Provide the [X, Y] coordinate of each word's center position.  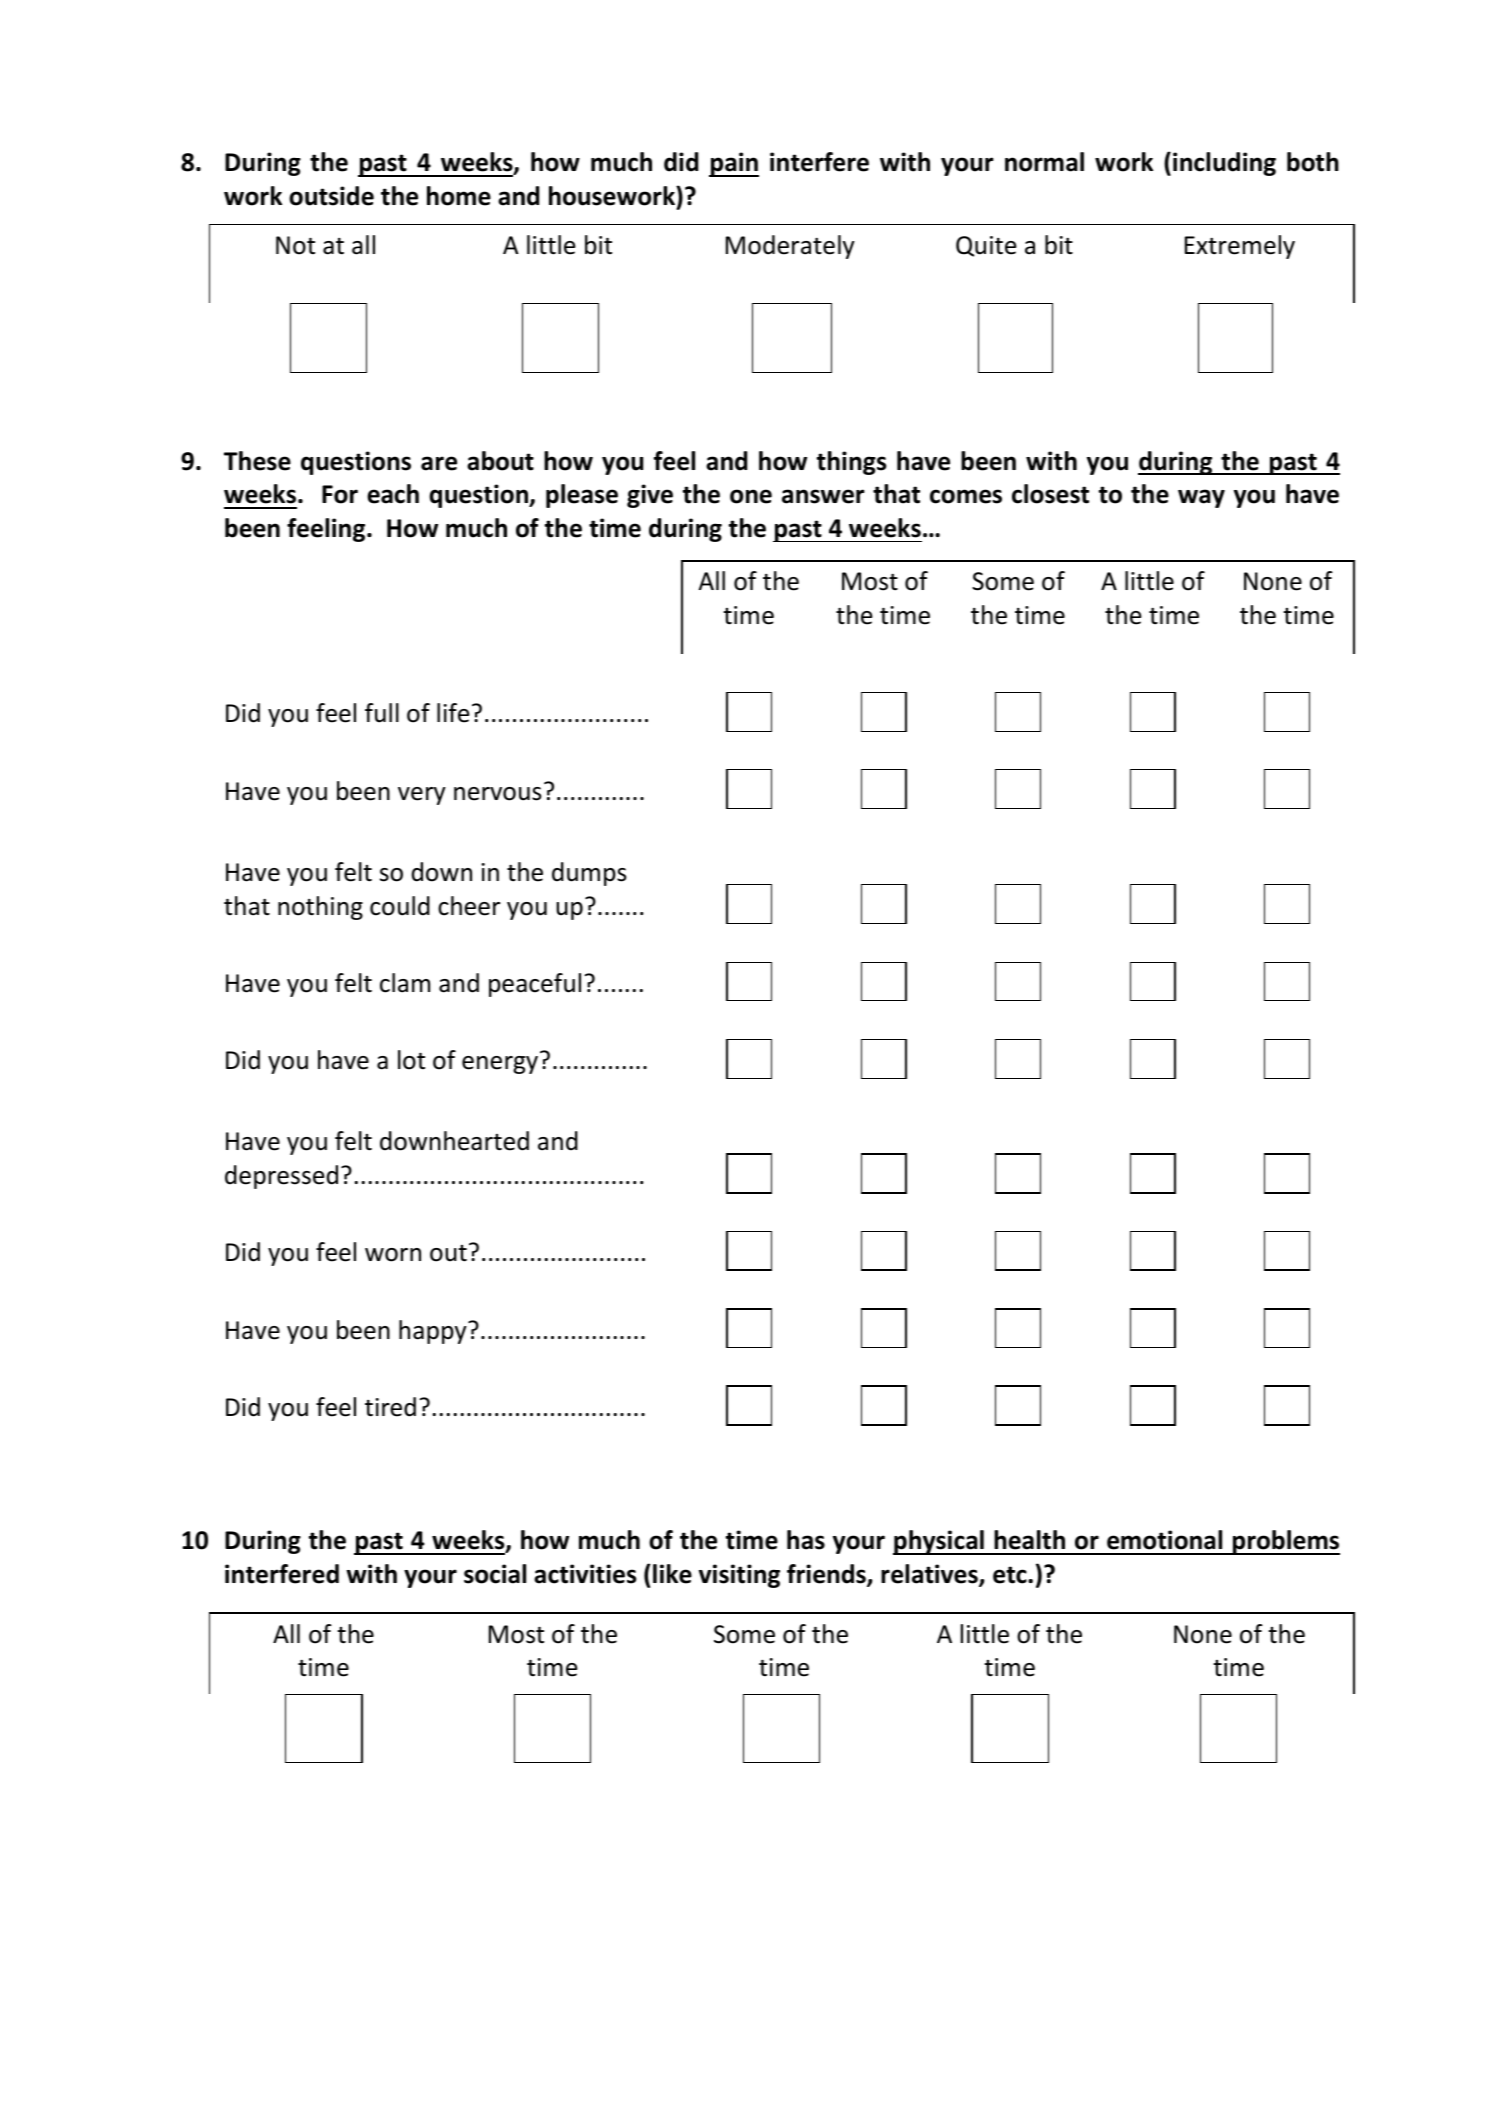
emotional [1164, 1540]
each [393, 494]
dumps [589, 874]
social [495, 1574]
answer [823, 496]
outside [331, 196]
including [1224, 164]
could [400, 906]
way [1201, 498]
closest [1050, 494]
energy [500, 1065]
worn [393, 1255]
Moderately [790, 247]
